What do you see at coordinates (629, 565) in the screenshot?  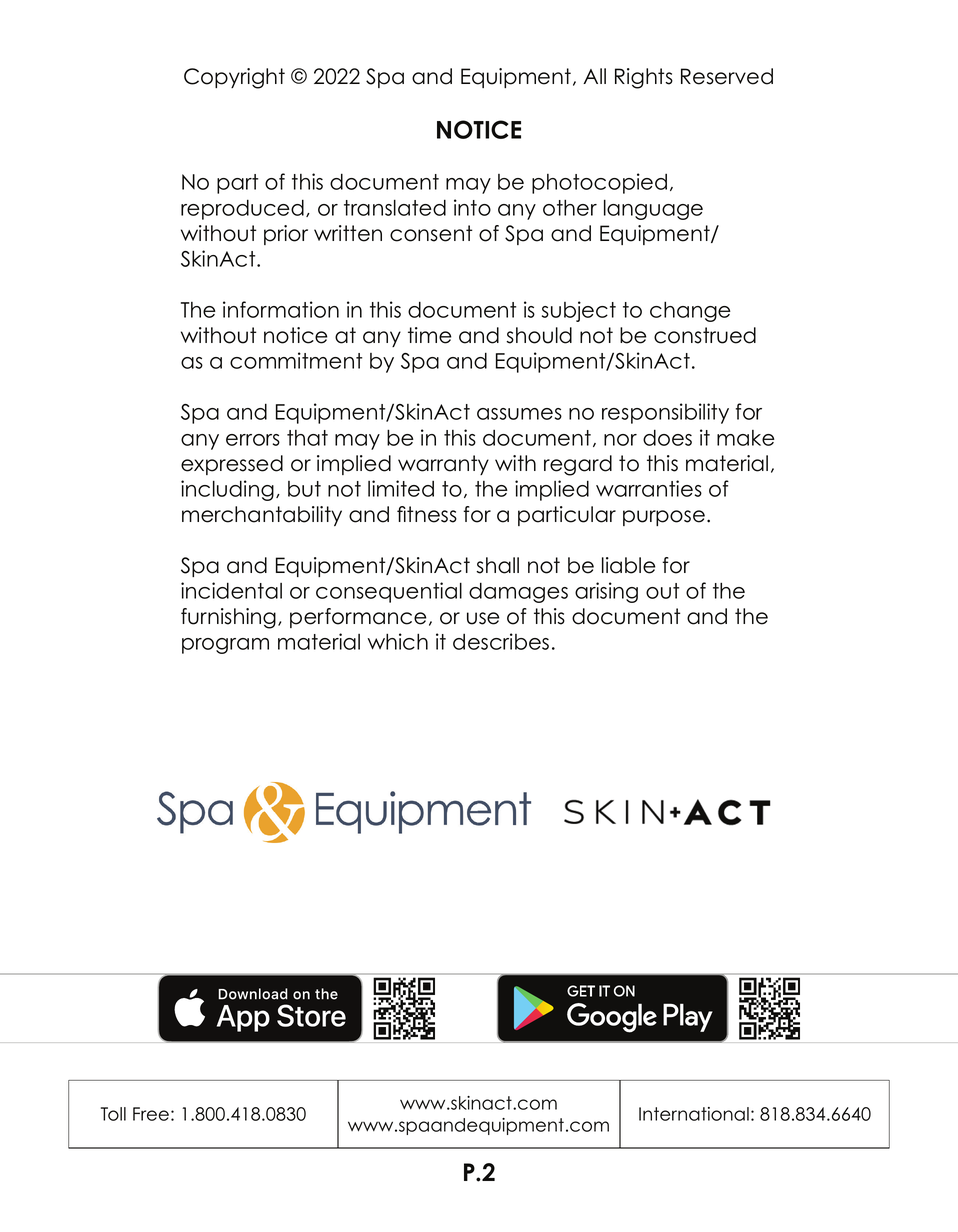 I see `liable` at bounding box center [629, 565].
